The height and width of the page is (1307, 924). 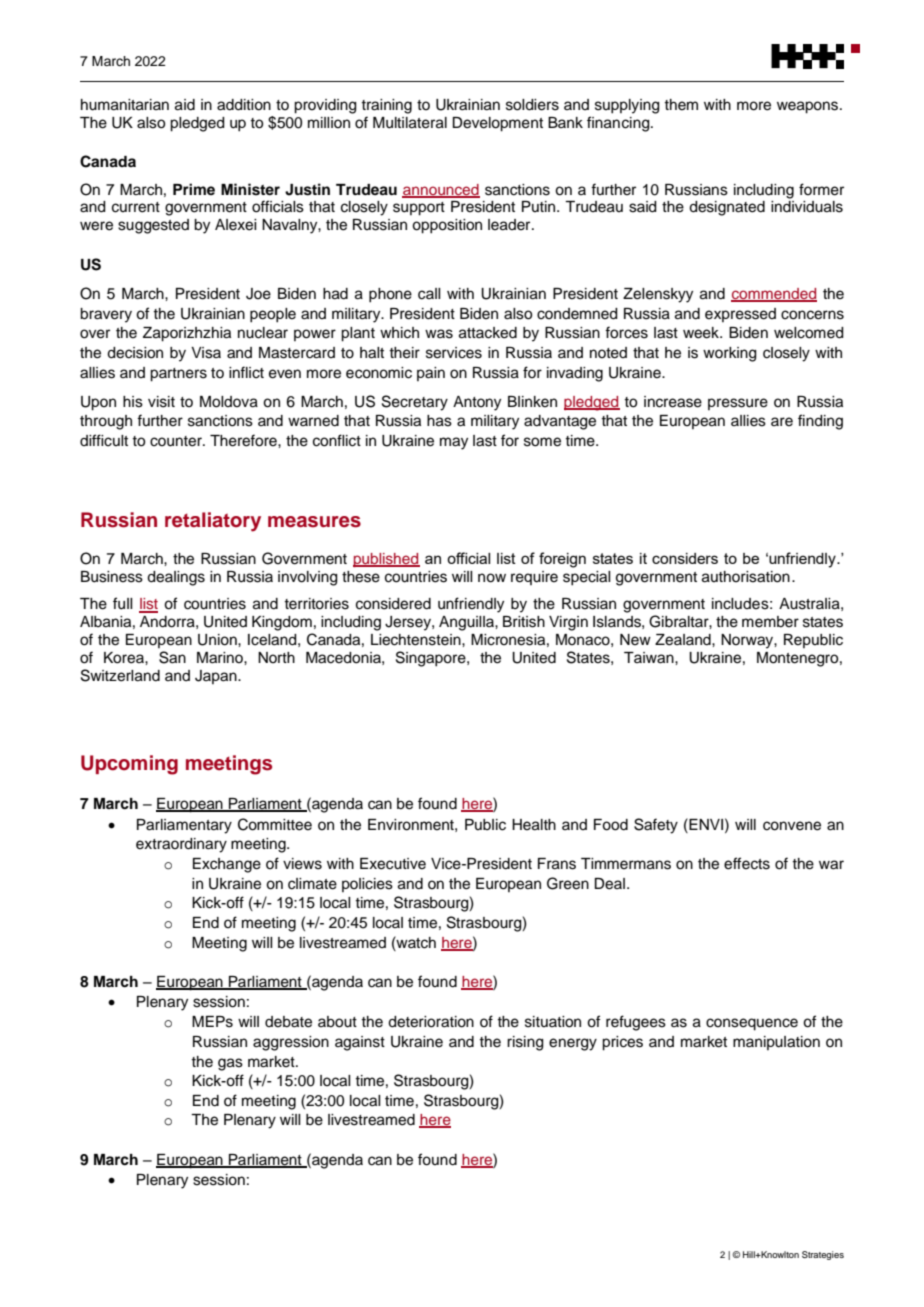 I want to click on extraordinary, so click(x=181, y=845).
